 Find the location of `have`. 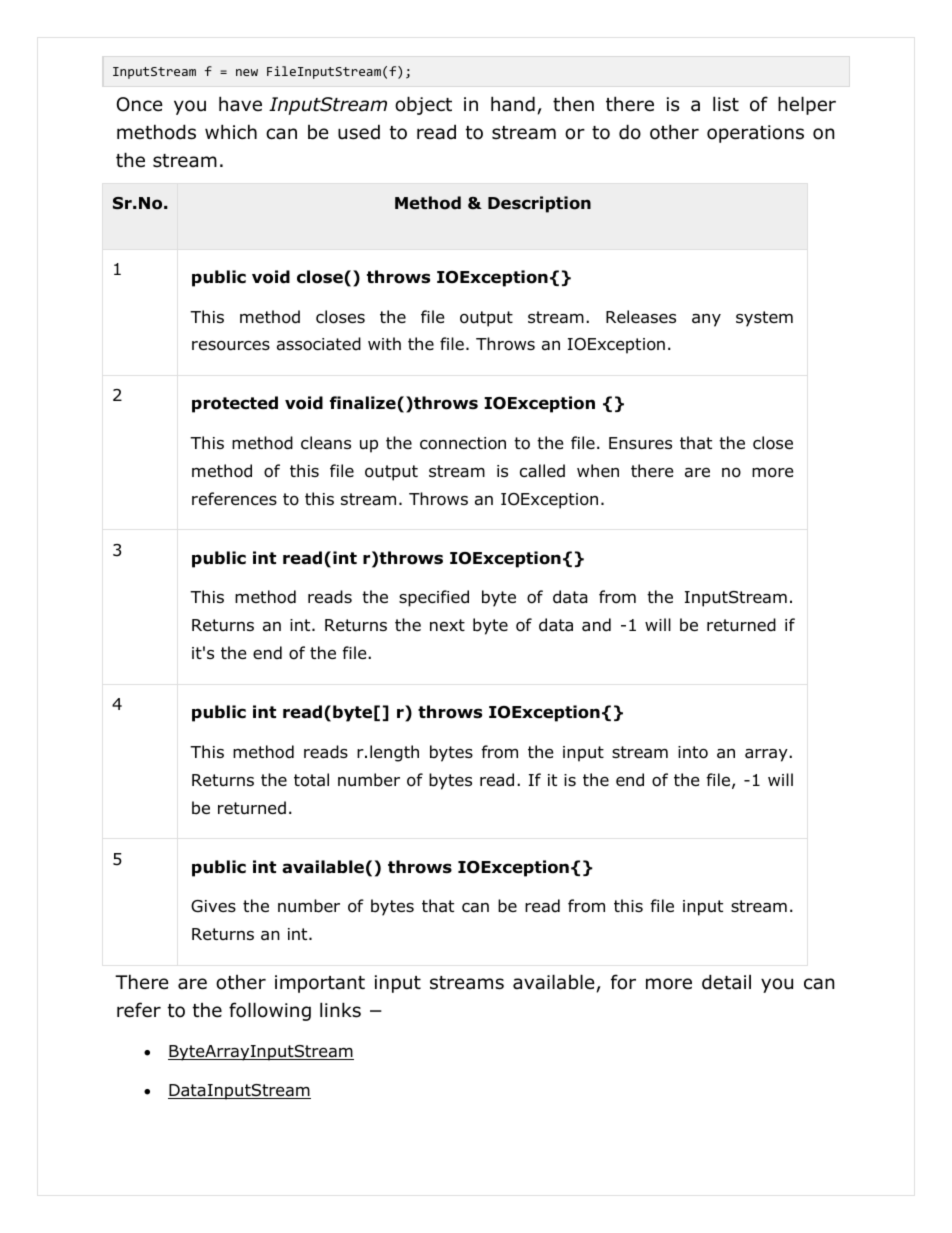

have is located at coordinates (240, 104).
